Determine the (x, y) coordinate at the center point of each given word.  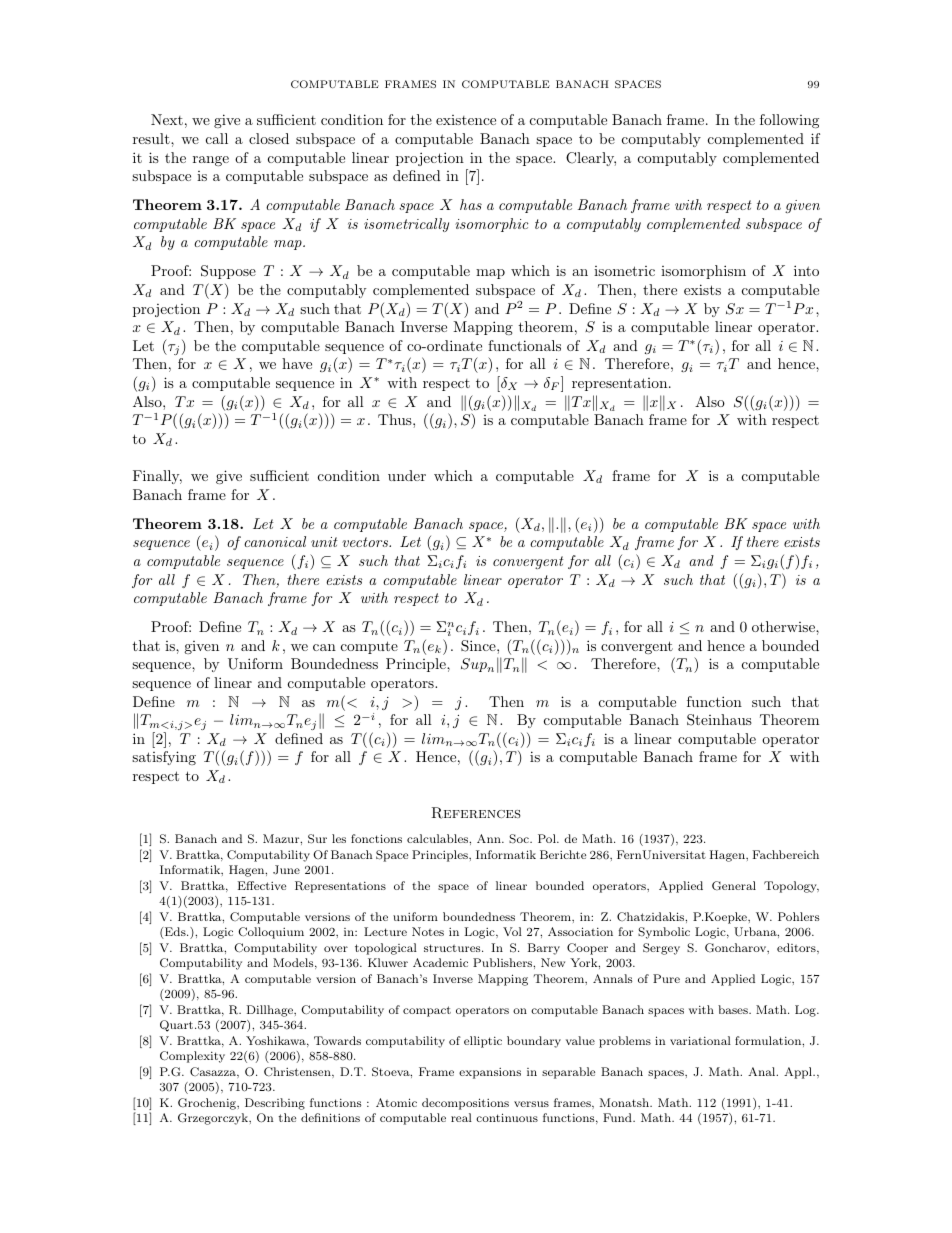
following (789, 121)
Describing (275, 1104)
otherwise (784, 626)
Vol (512, 931)
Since (479, 646)
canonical (275, 541)
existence (466, 120)
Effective (262, 885)
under (407, 475)
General (734, 886)
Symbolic (664, 933)
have (297, 363)
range (211, 161)
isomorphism (703, 272)
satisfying (164, 758)
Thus (396, 419)
